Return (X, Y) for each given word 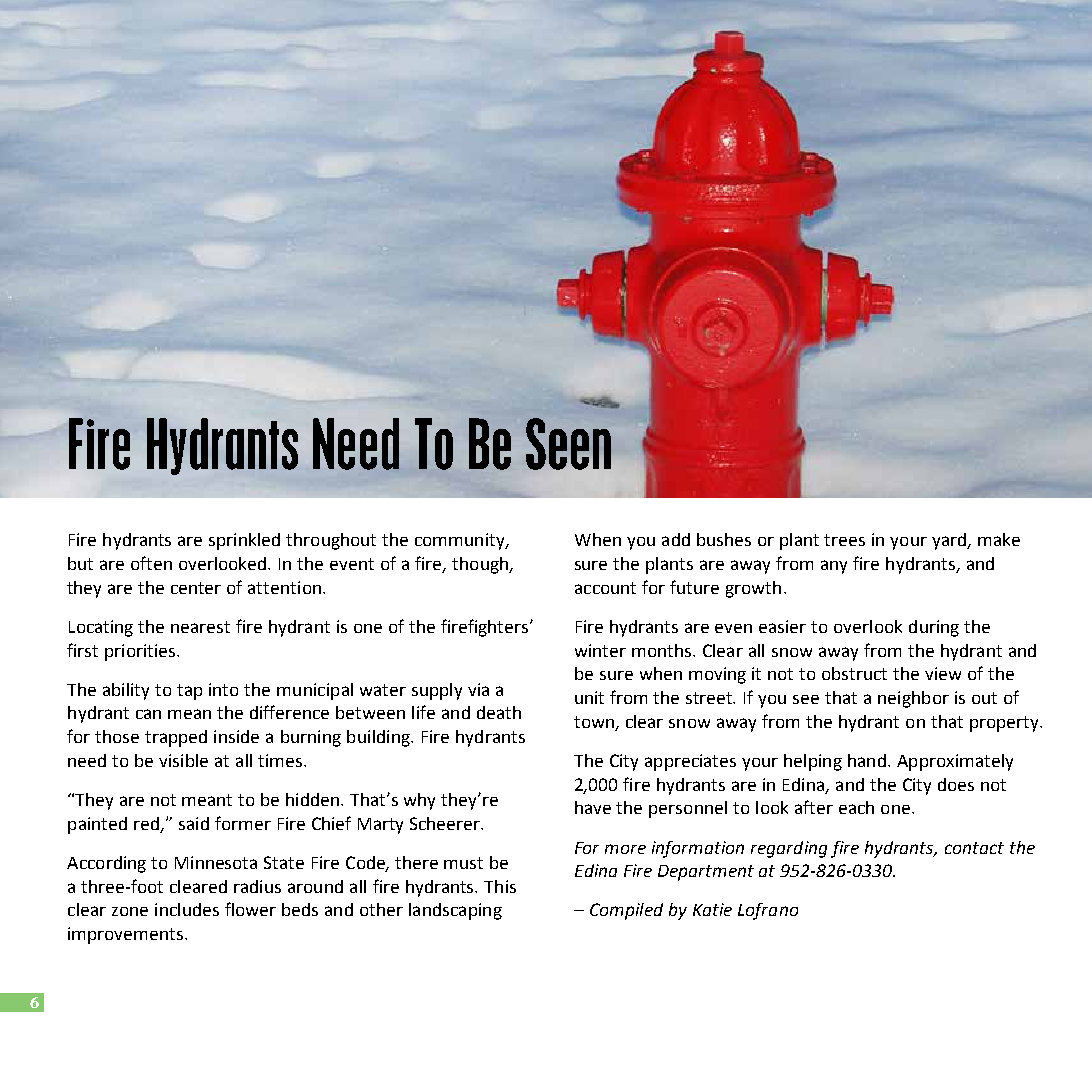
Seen (568, 444)
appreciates (690, 762)
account (605, 588)
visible (183, 760)
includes (187, 909)
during (934, 628)
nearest (200, 627)
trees (844, 540)
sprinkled (244, 541)
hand (867, 760)
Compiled (626, 911)
